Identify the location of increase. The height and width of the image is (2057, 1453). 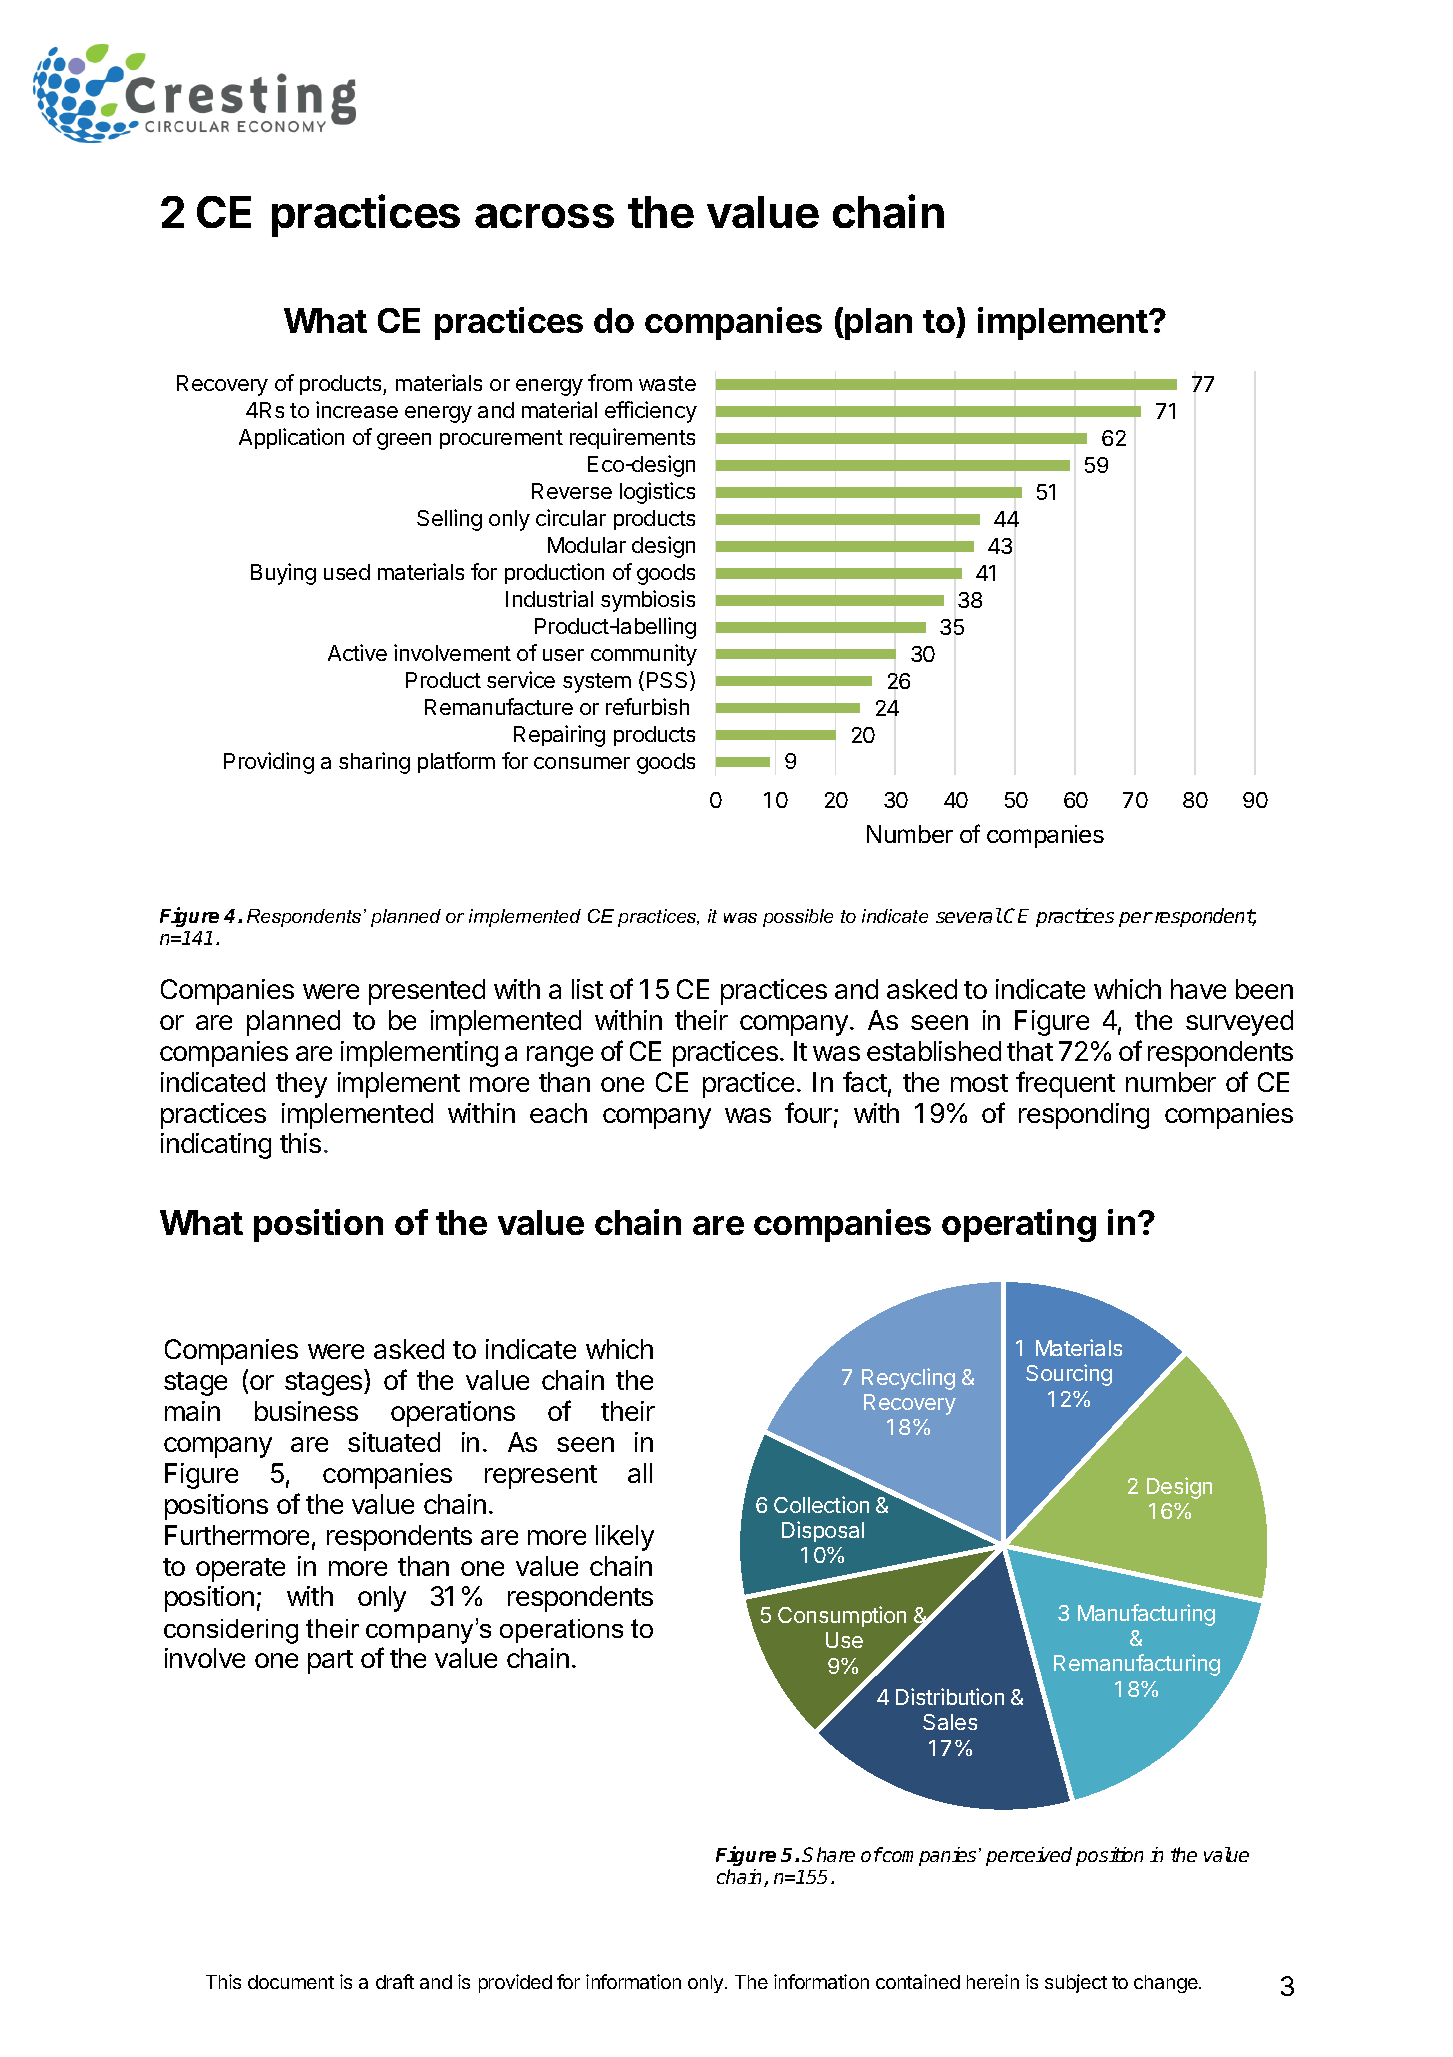
(357, 409).
